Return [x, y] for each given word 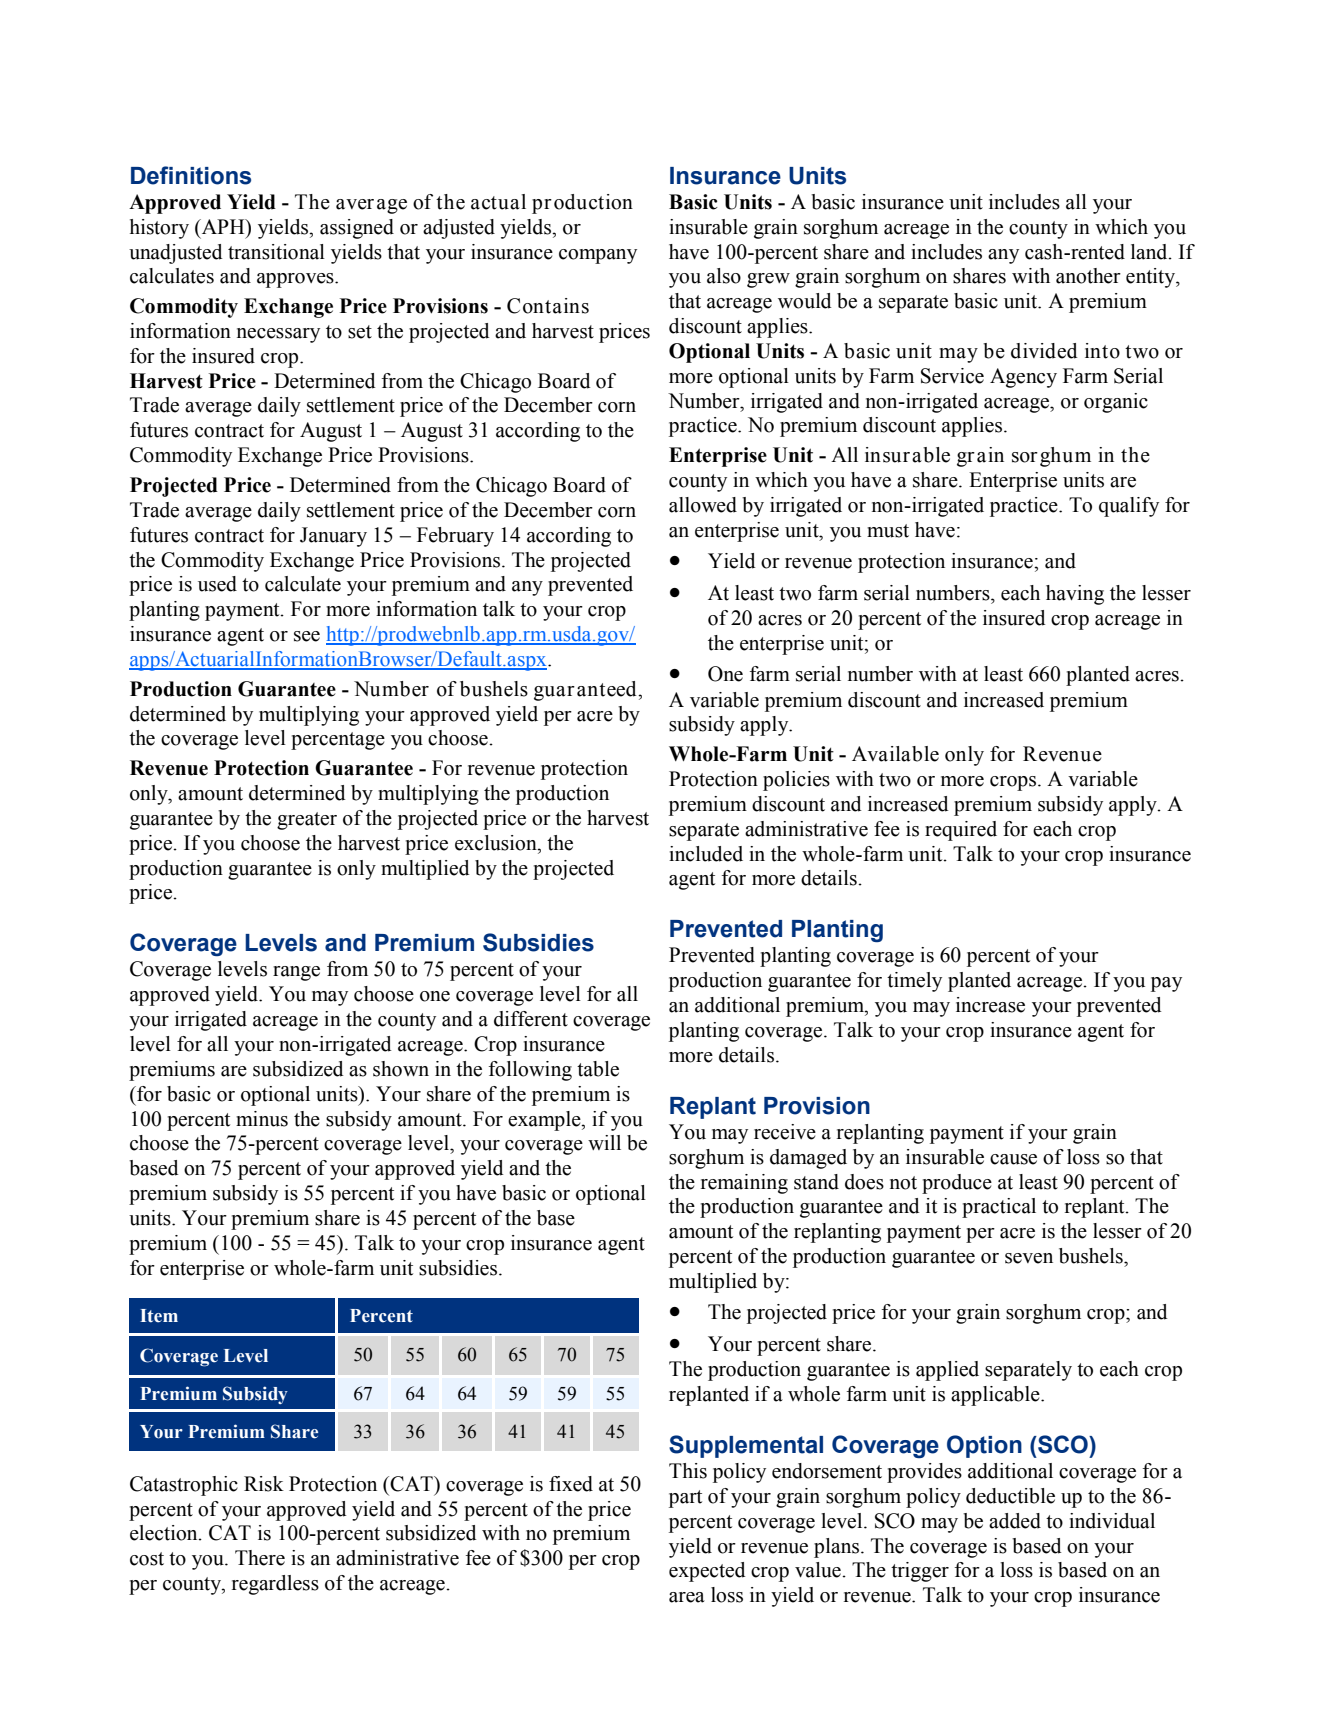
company [598, 256]
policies [796, 781]
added [1015, 1521]
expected [707, 1572]
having [1075, 595]
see [307, 636]
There [260, 1558]
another [1088, 276]
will [604, 1142]
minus [262, 1119]
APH [223, 226]
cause [1013, 1159]
